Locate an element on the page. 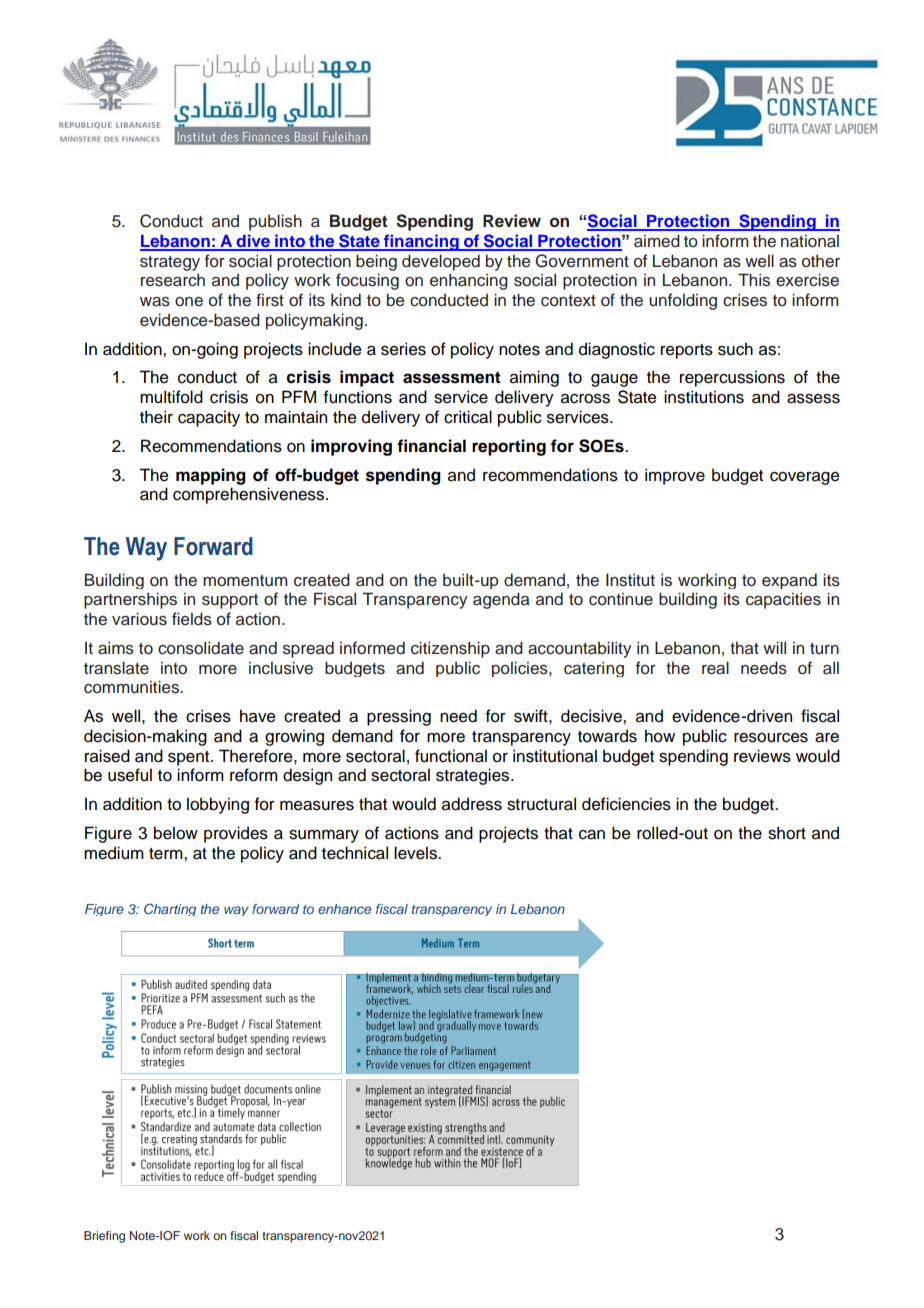 Image resolution: width=924 pixels, height=1308 pixels. financial is located at coordinates (431, 446).
